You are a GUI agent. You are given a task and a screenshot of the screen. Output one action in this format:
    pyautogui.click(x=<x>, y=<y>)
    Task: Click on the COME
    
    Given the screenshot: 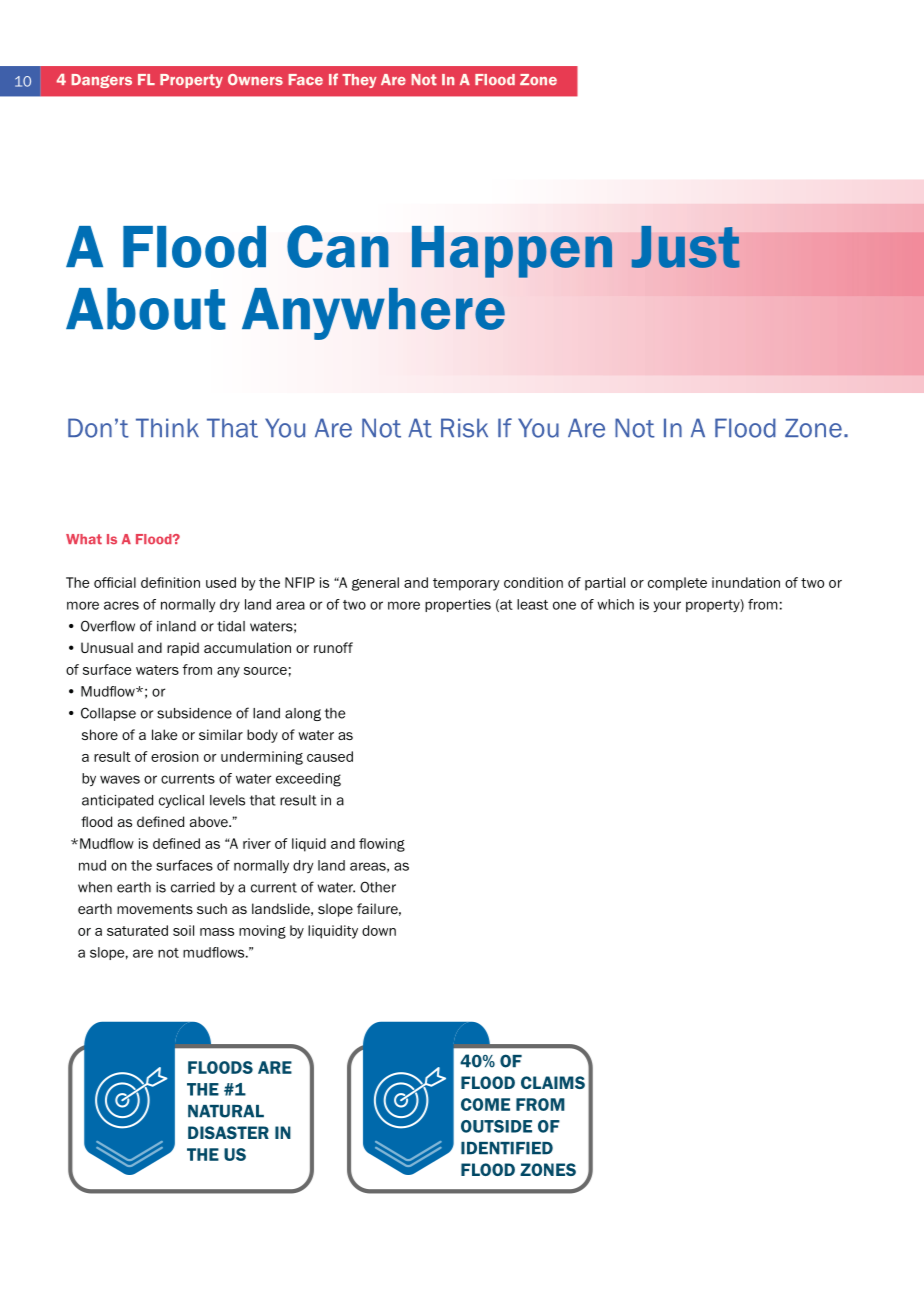 What is the action you would take?
    pyautogui.click(x=485, y=1104)
